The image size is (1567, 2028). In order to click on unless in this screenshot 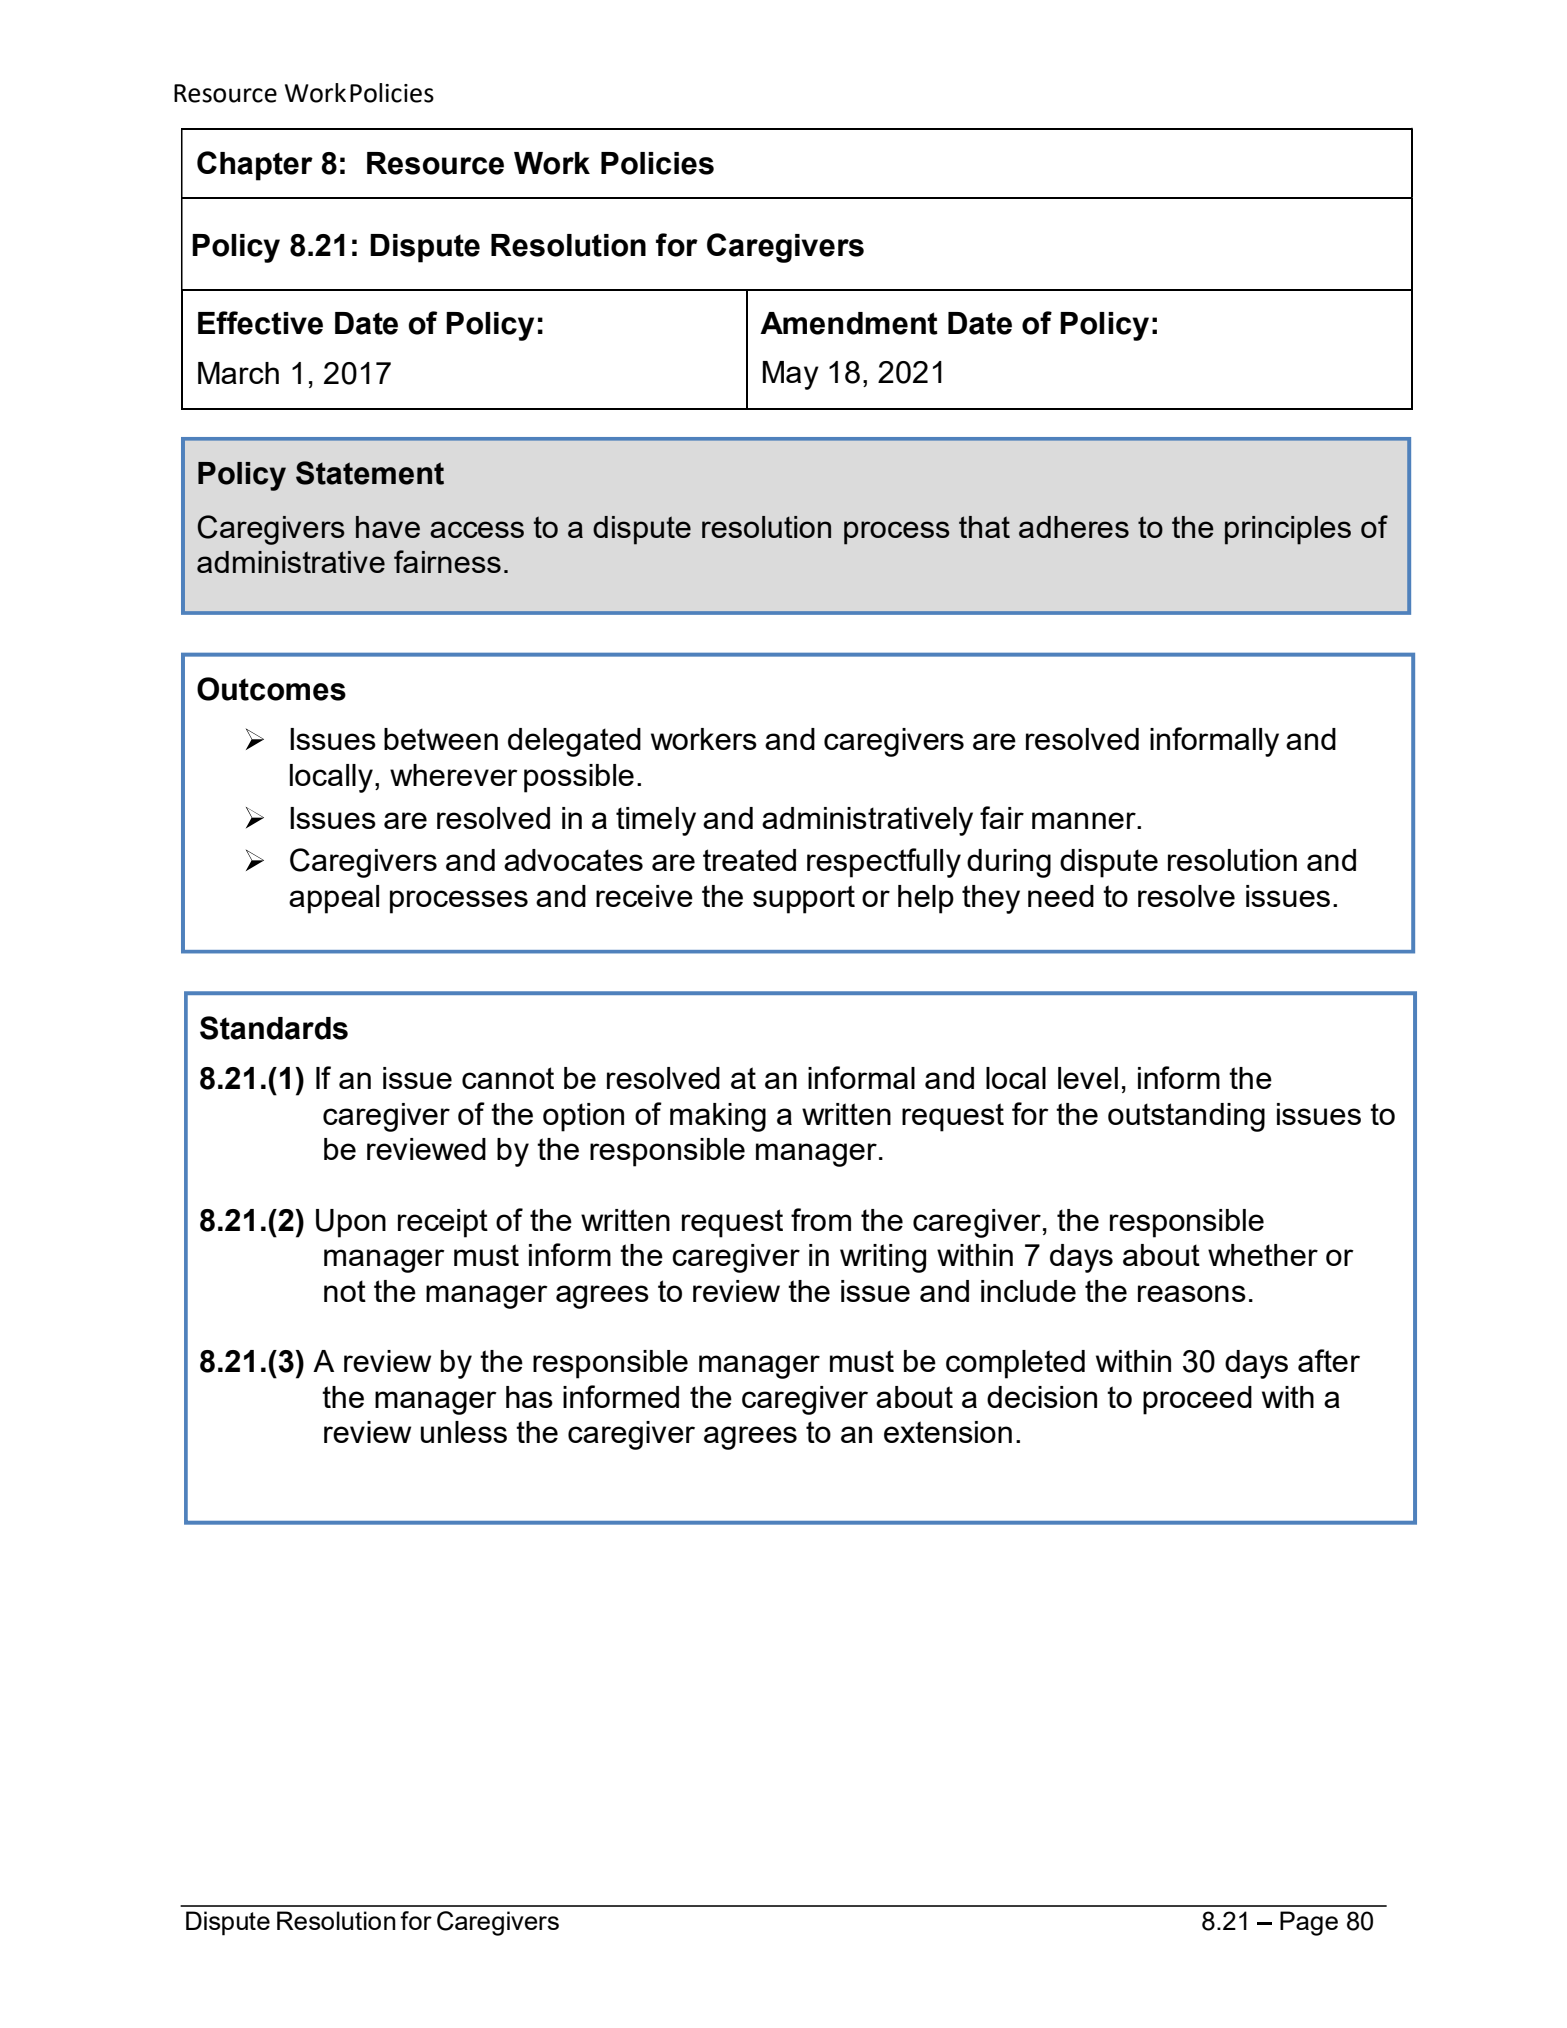, I will do `click(464, 1432)`.
